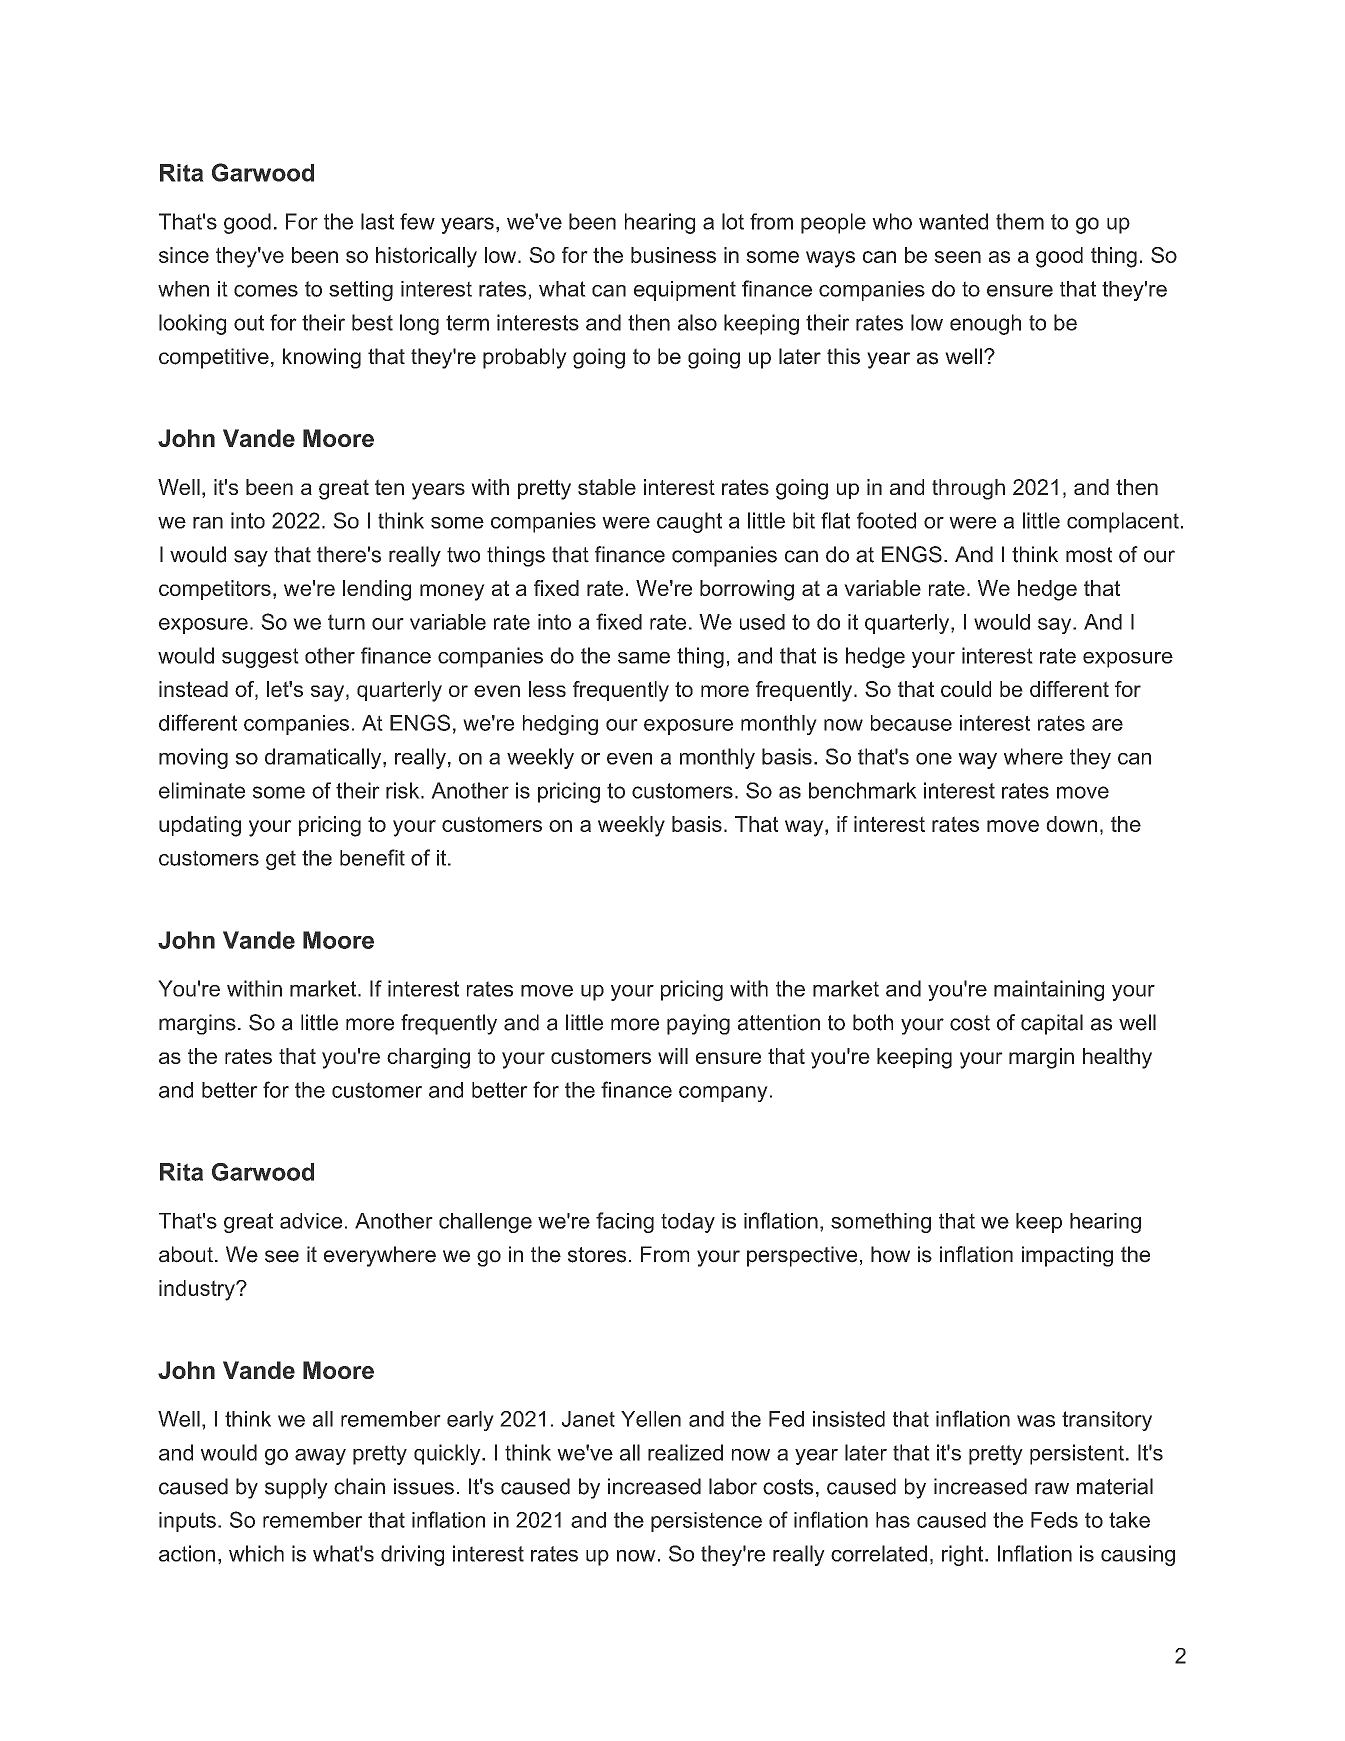 The image size is (1345, 1741). Describe the element at coordinates (673, 255) in the screenshot. I see `business` at that location.
